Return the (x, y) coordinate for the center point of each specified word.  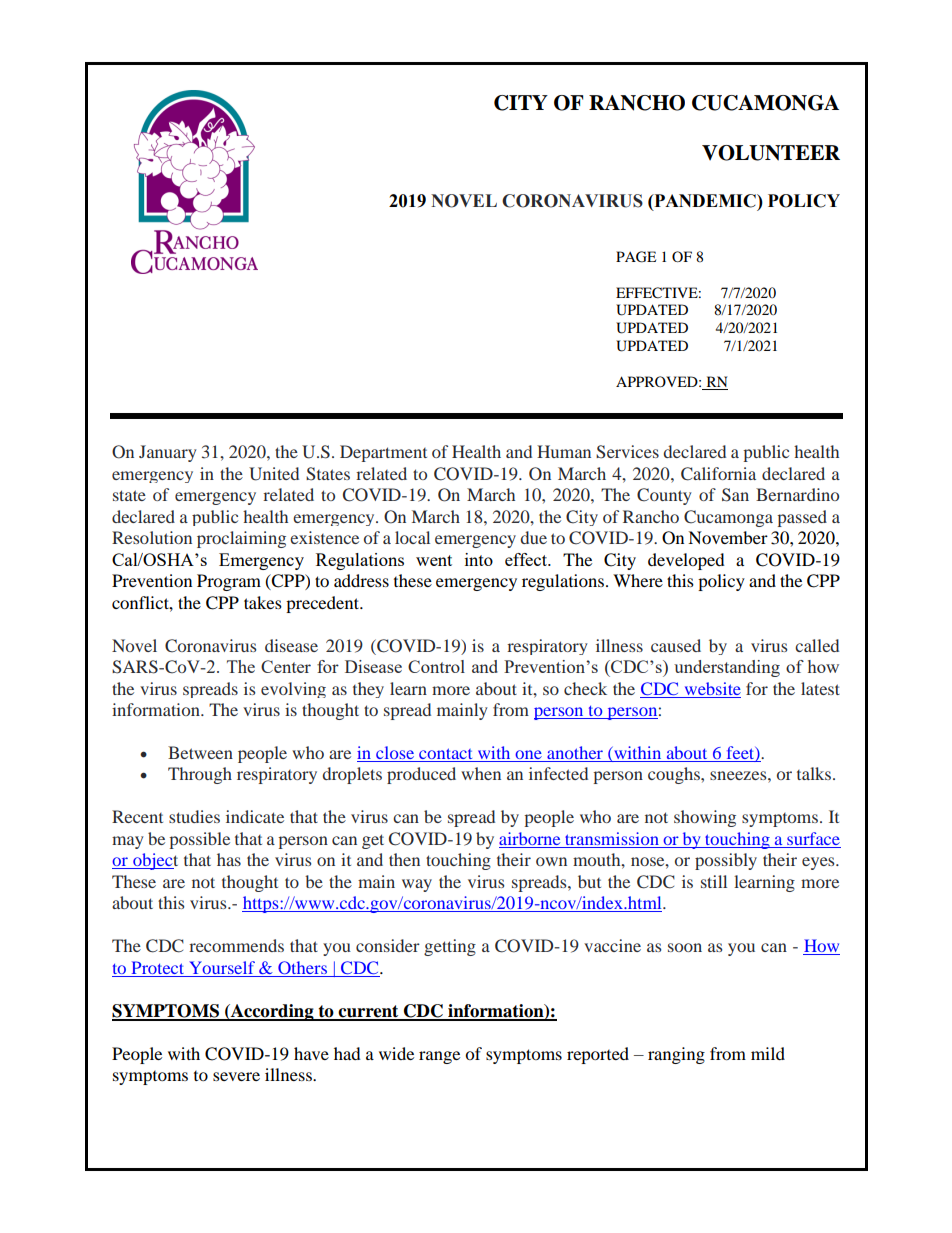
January (168, 453)
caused (676, 645)
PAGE (636, 257)
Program (229, 582)
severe (236, 1076)
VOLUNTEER (771, 153)
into (479, 559)
